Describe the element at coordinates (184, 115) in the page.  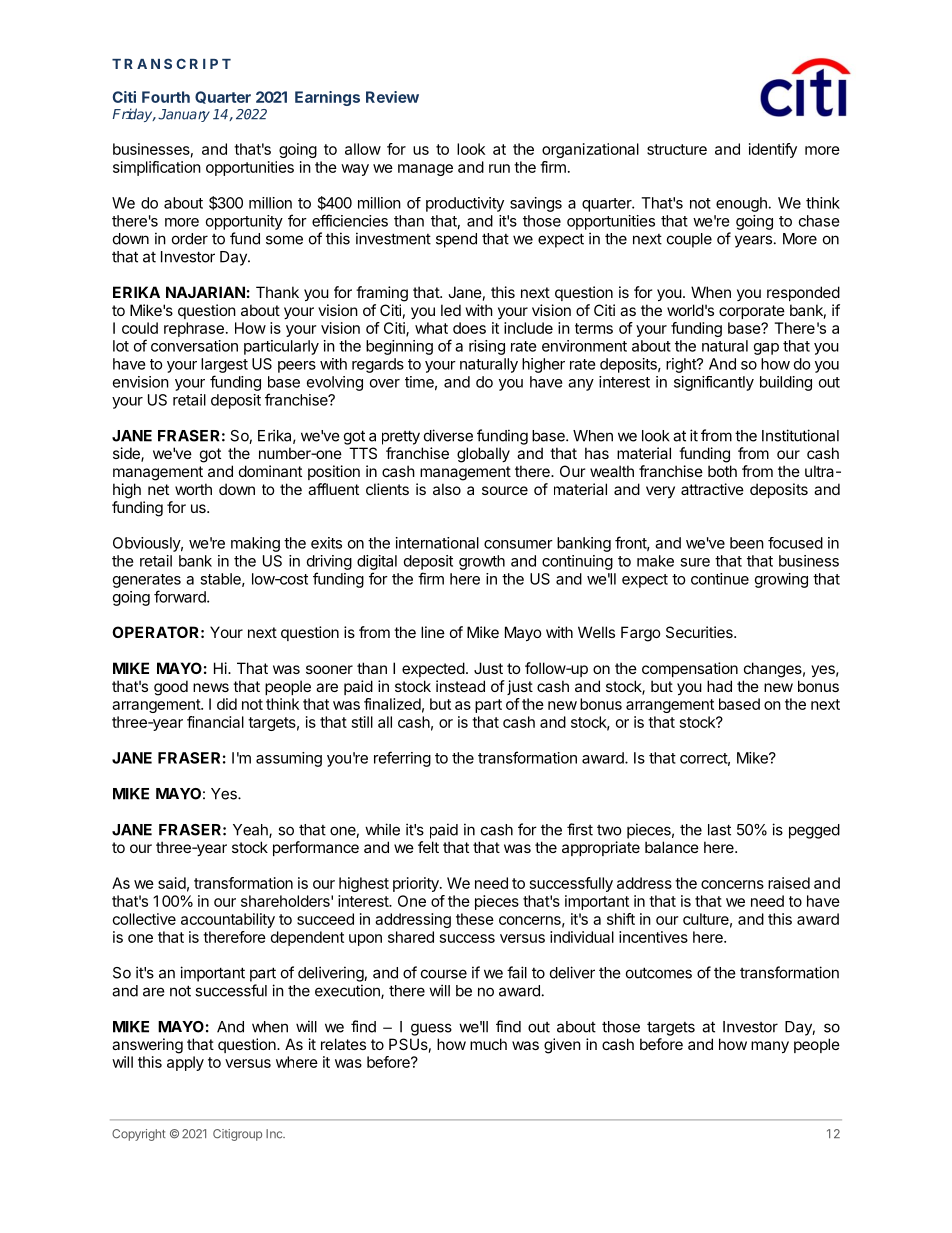
I see `January` at that location.
